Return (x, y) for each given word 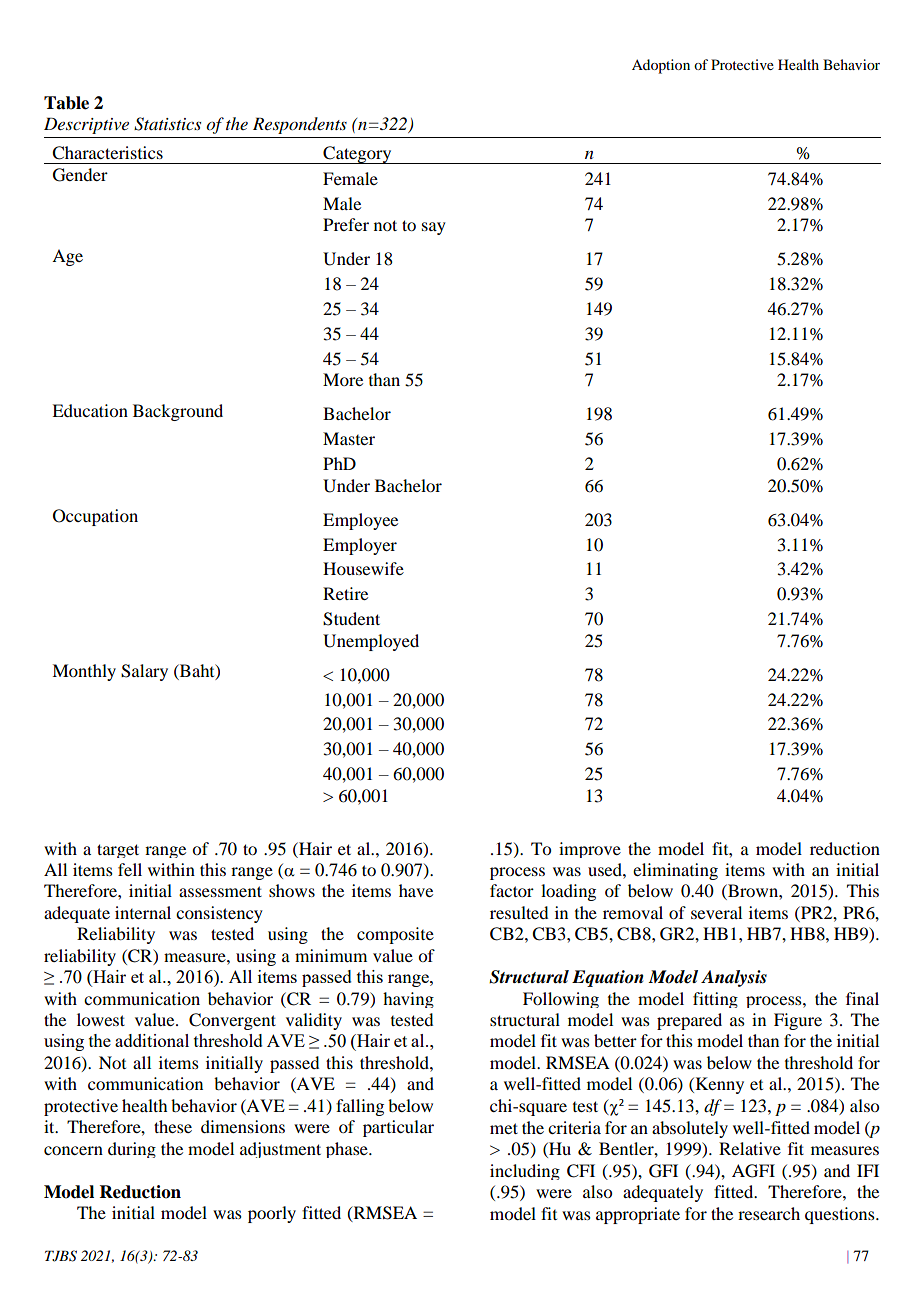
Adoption (661, 66)
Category (357, 155)
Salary (144, 672)
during (132, 1150)
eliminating (675, 871)
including (525, 1172)
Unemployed (371, 642)
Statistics (167, 124)
